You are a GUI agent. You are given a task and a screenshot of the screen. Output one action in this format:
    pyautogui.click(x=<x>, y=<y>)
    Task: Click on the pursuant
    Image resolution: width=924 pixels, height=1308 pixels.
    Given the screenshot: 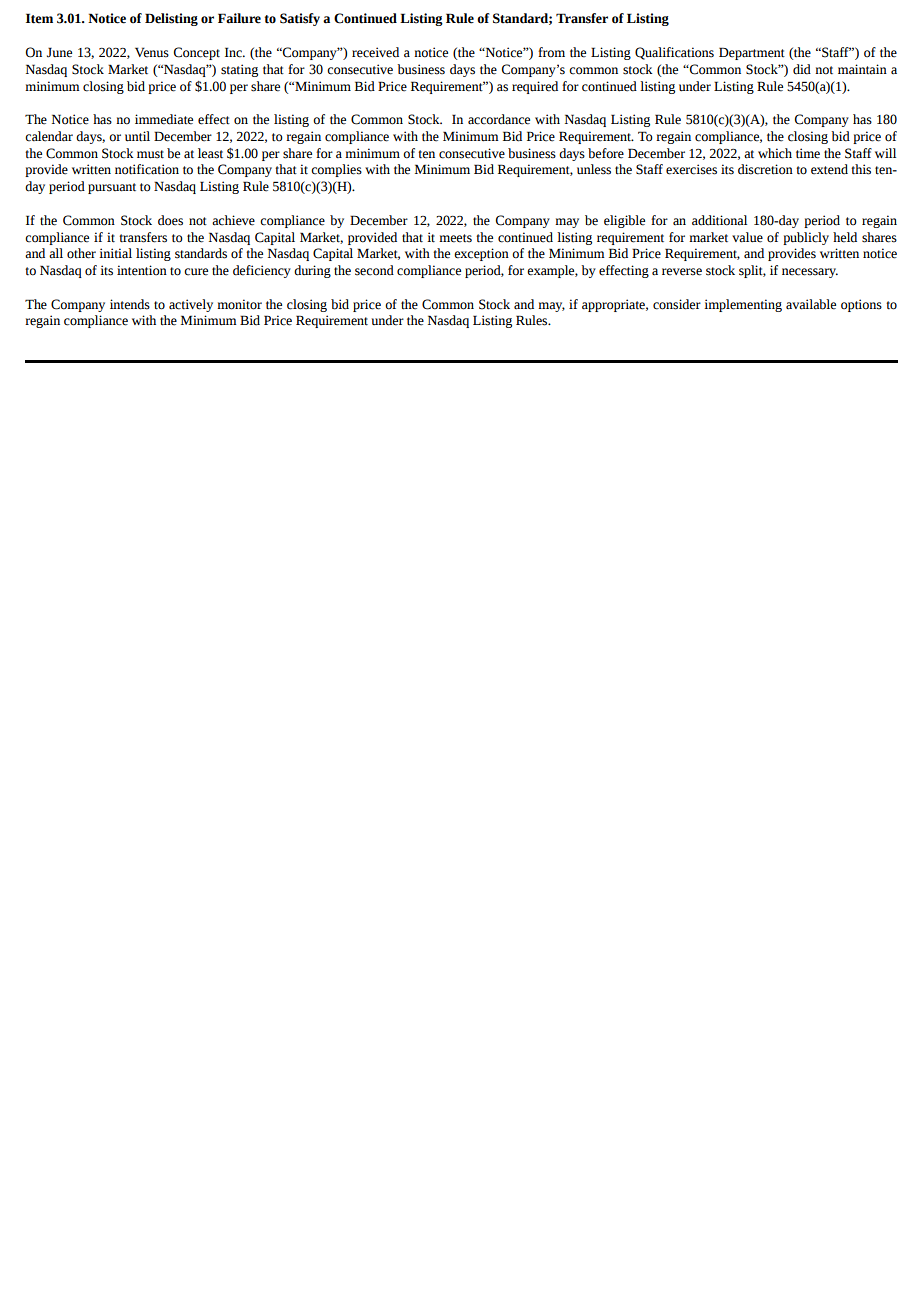 What is the action you would take?
    pyautogui.click(x=112, y=188)
